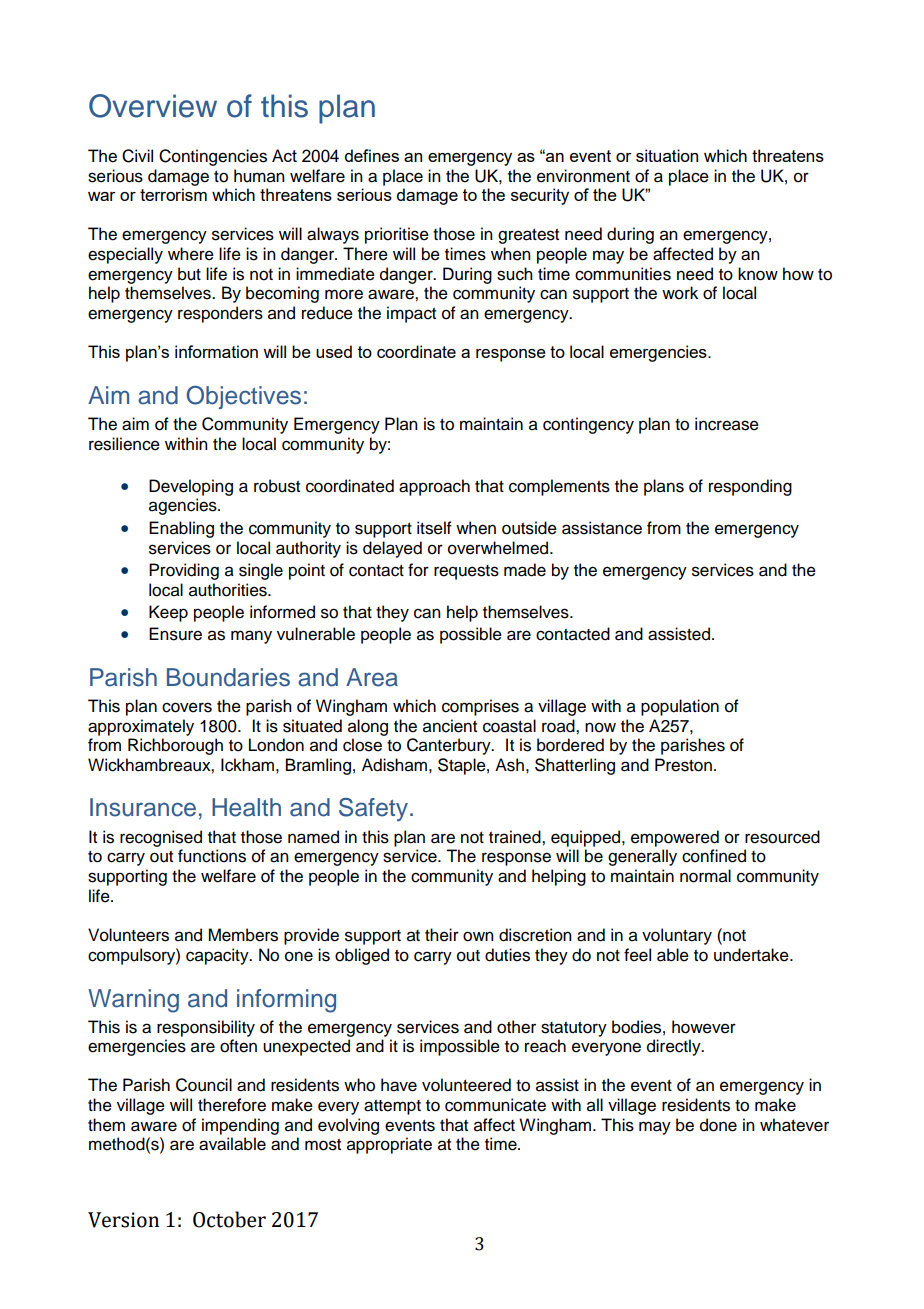  Describe the element at coordinates (667, 155) in the page. I see `situation` at that location.
